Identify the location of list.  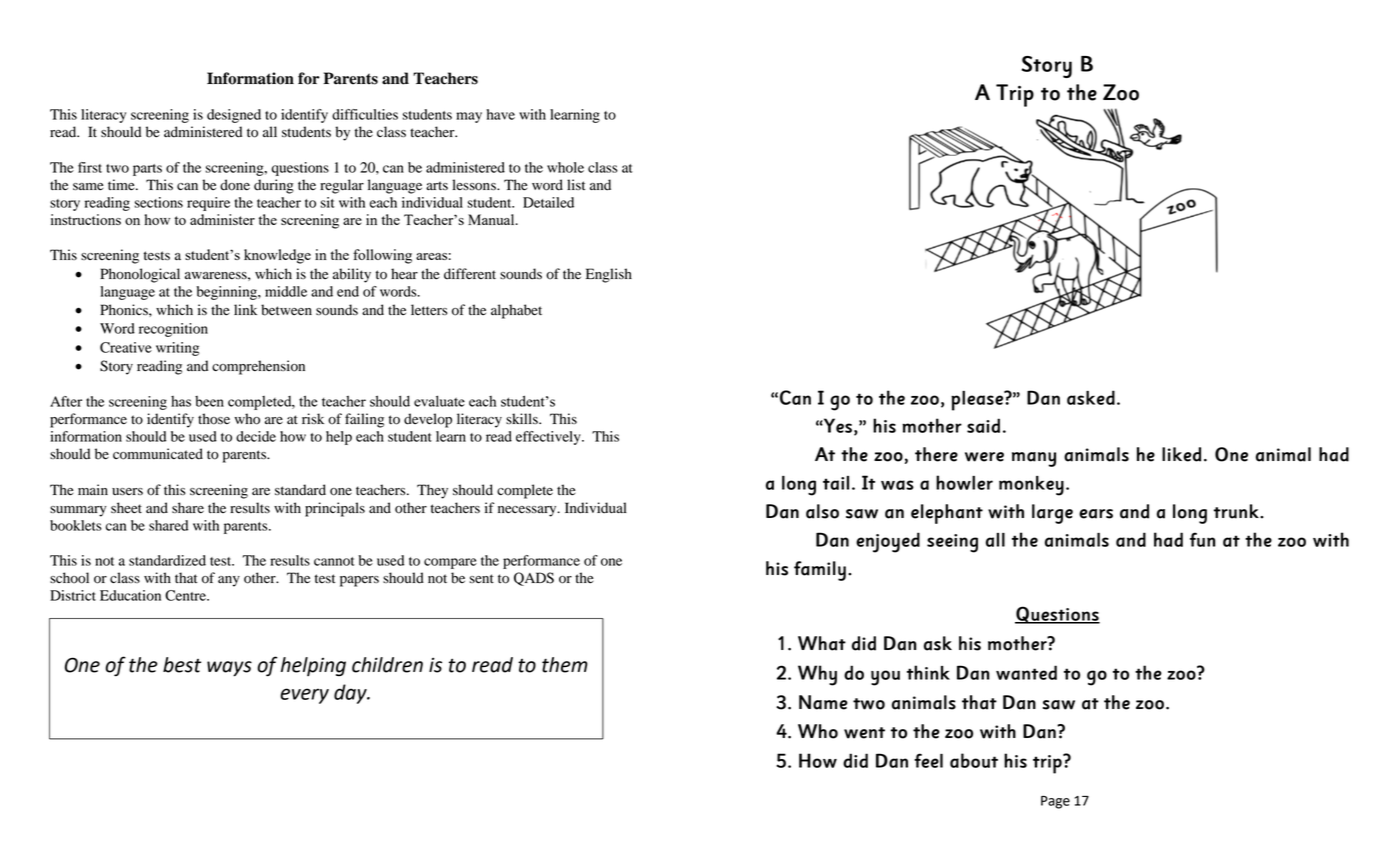
(576, 184).
